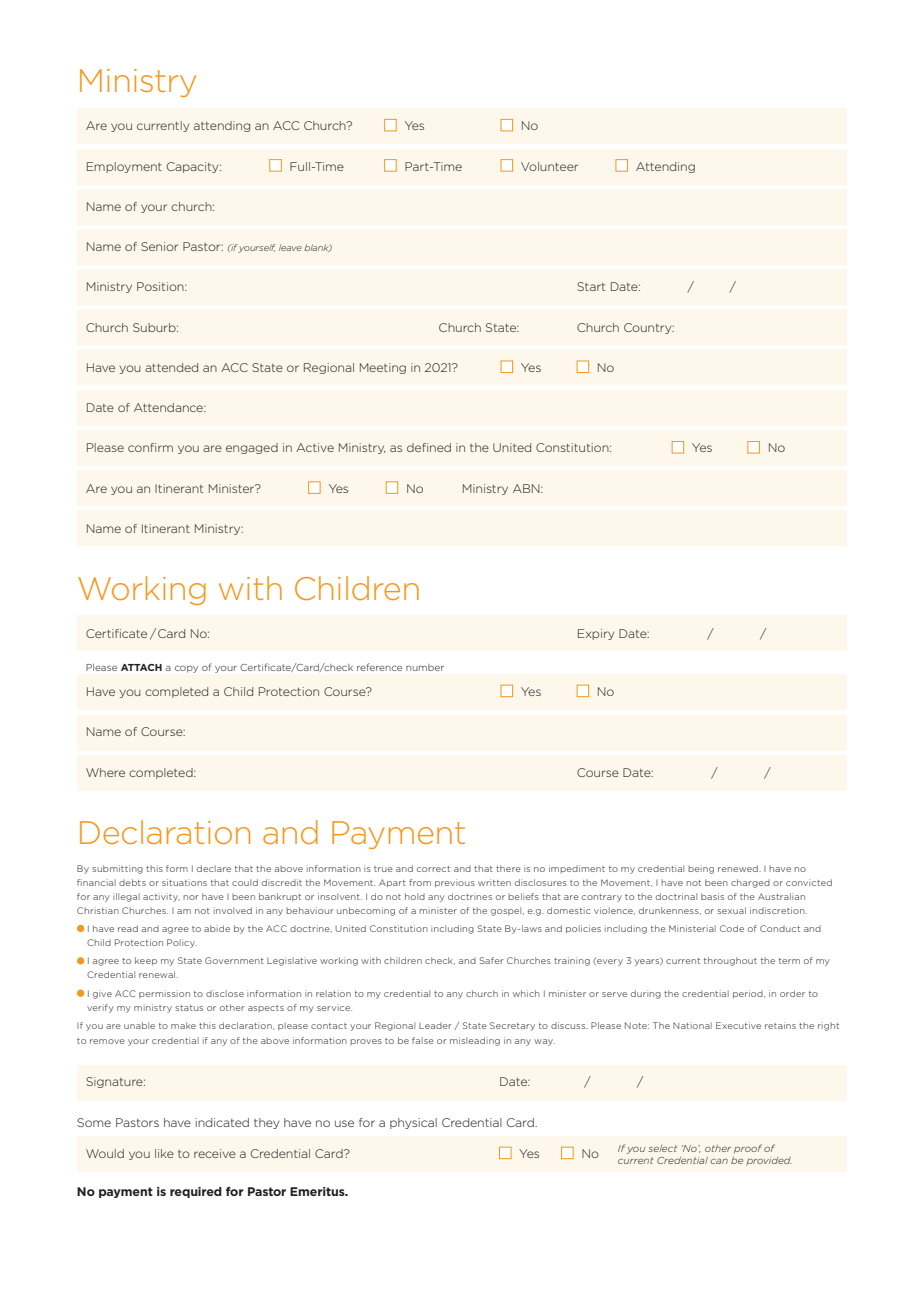  What do you see at coordinates (413, 1123) in the screenshot?
I see `physical` at bounding box center [413, 1123].
